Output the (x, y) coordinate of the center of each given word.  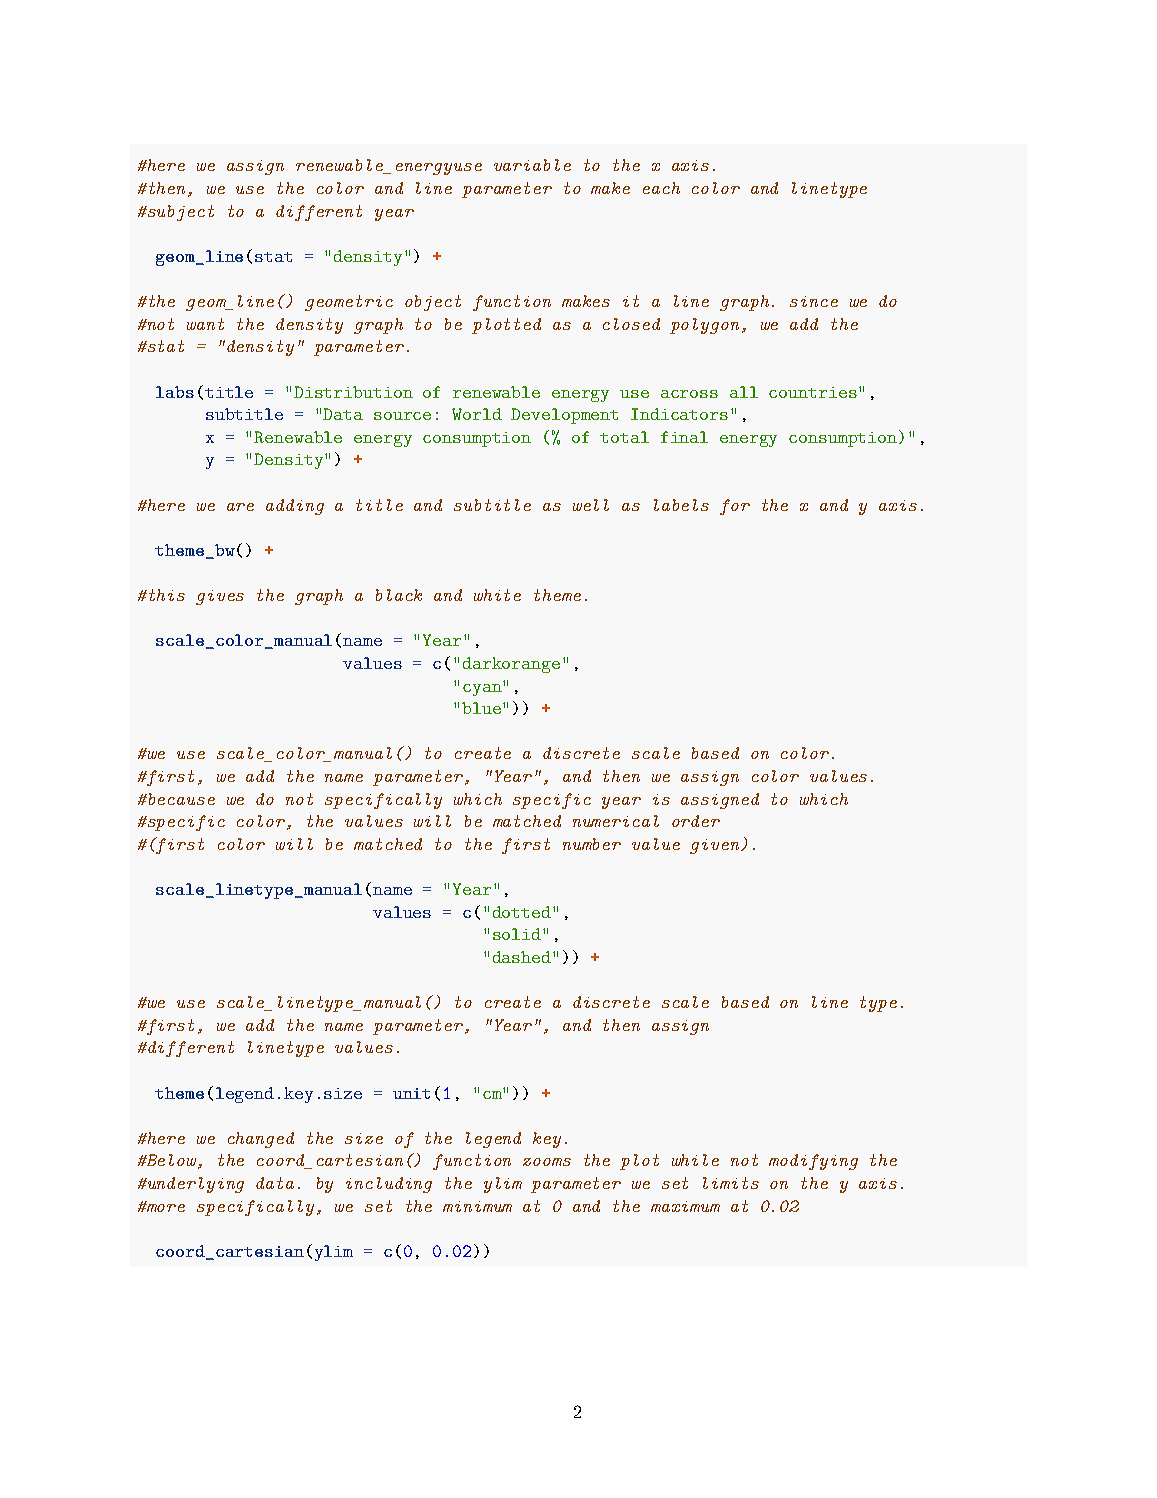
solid (518, 934)
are (240, 507)
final (684, 437)
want (205, 324)
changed (261, 1140)
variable (532, 165)
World (477, 414)
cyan (483, 688)
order (696, 821)
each (661, 188)
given (716, 846)
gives (220, 597)
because (180, 799)
